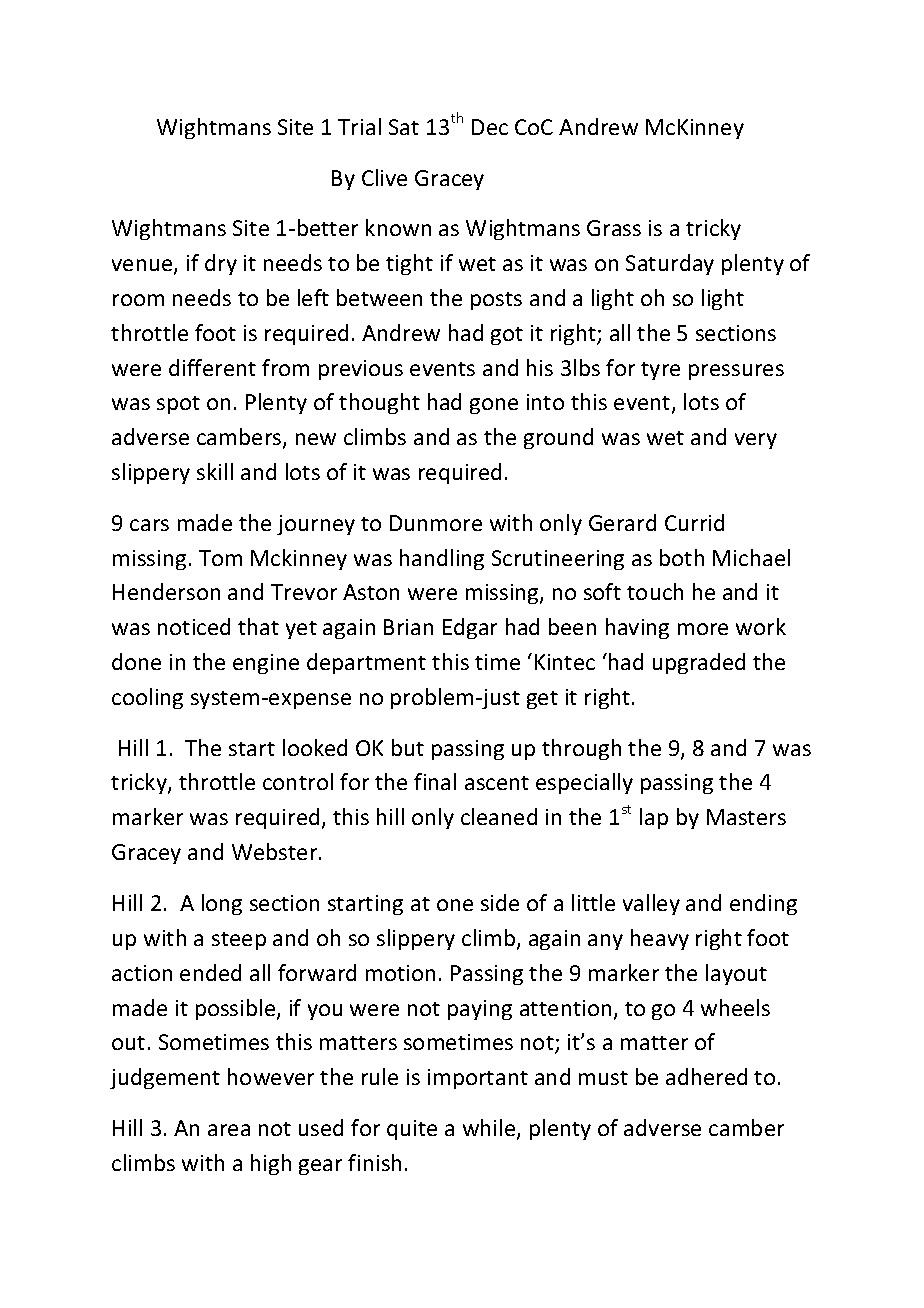 The width and height of the document is (924, 1308). What do you see at coordinates (220, 558) in the document?
I see `Tom` at bounding box center [220, 558].
